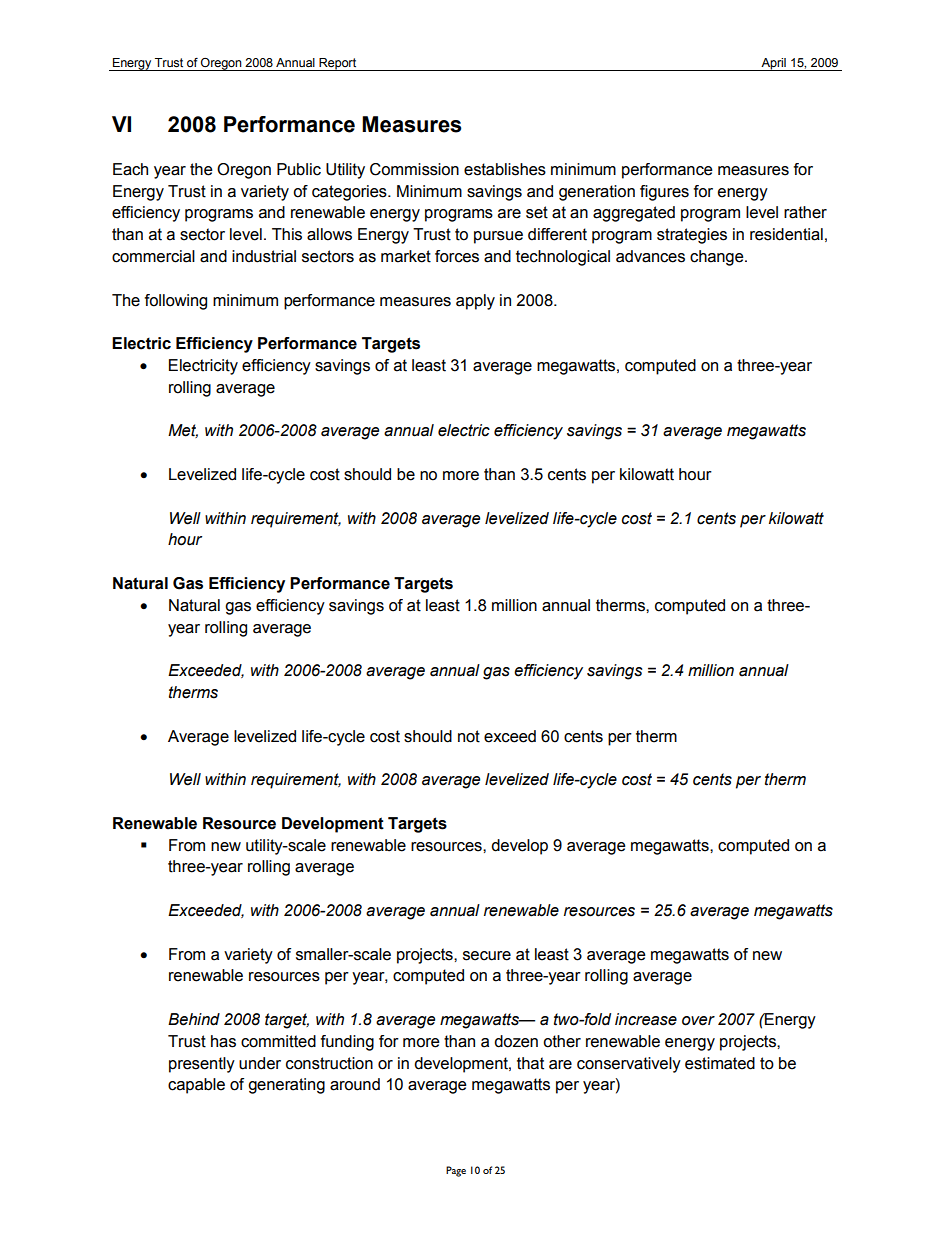 Image resolution: width=952 pixels, height=1233 pixels. Describe the element at coordinates (130, 169) in the screenshot. I see `Each` at that location.
